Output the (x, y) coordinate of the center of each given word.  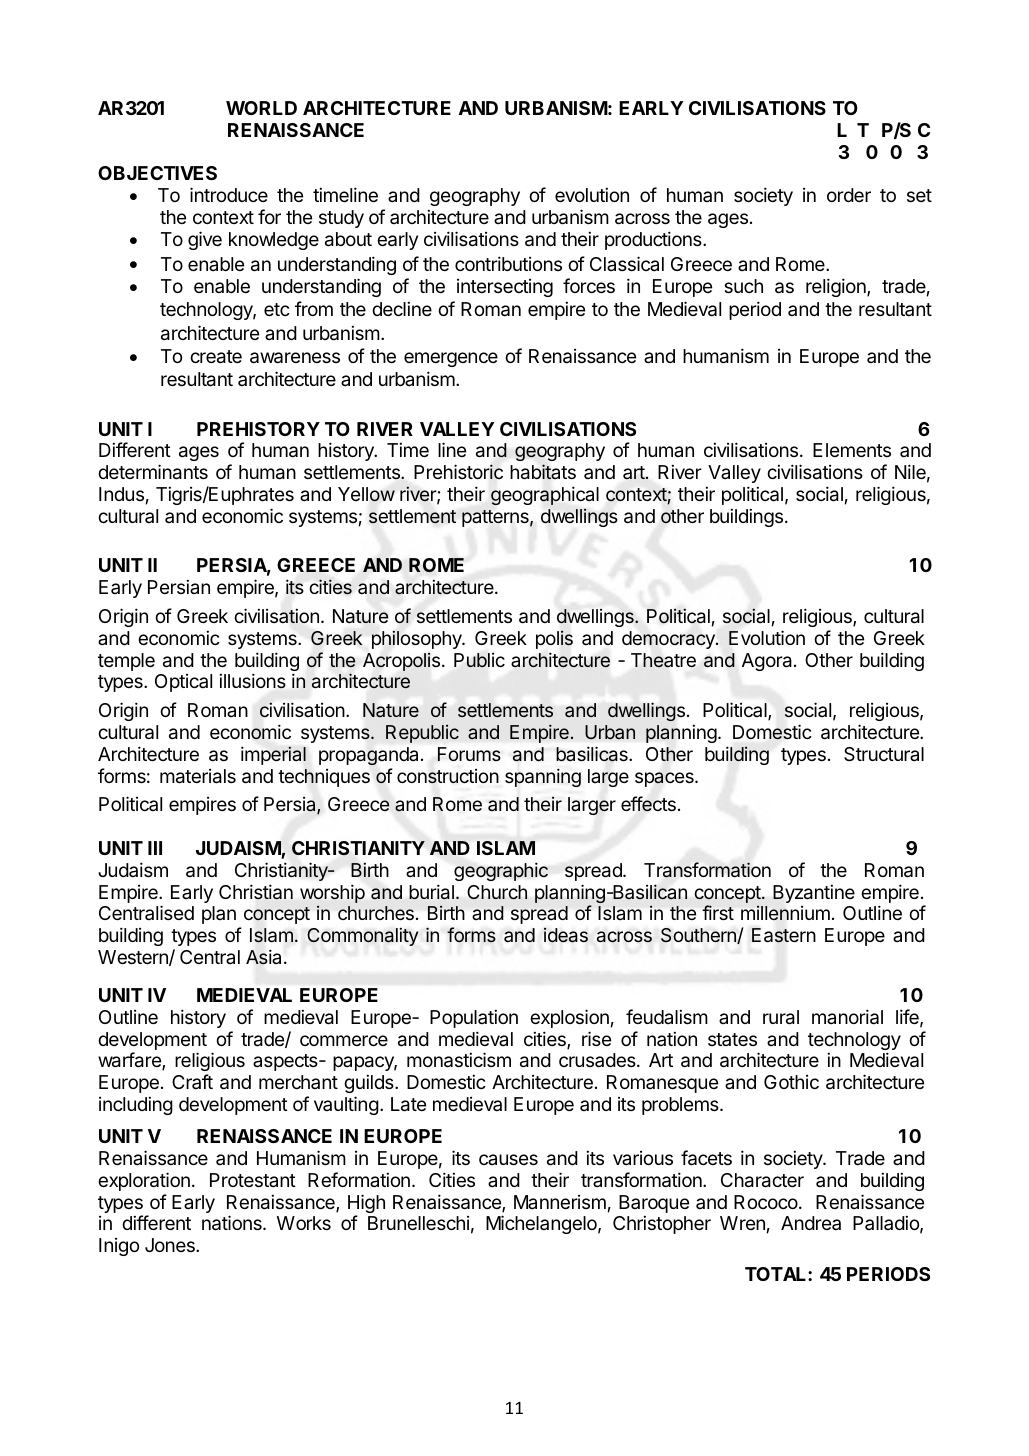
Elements (852, 450)
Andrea (811, 1223)
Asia (265, 957)
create (216, 357)
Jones (171, 1245)
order (849, 195)
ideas (566, 935)
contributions (508, 263)
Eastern (784, 935)
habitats (543, 472)
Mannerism (560, 1202)
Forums (469, 754)
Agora (768, 662)
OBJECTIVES (157, 173)
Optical (183, 683)
